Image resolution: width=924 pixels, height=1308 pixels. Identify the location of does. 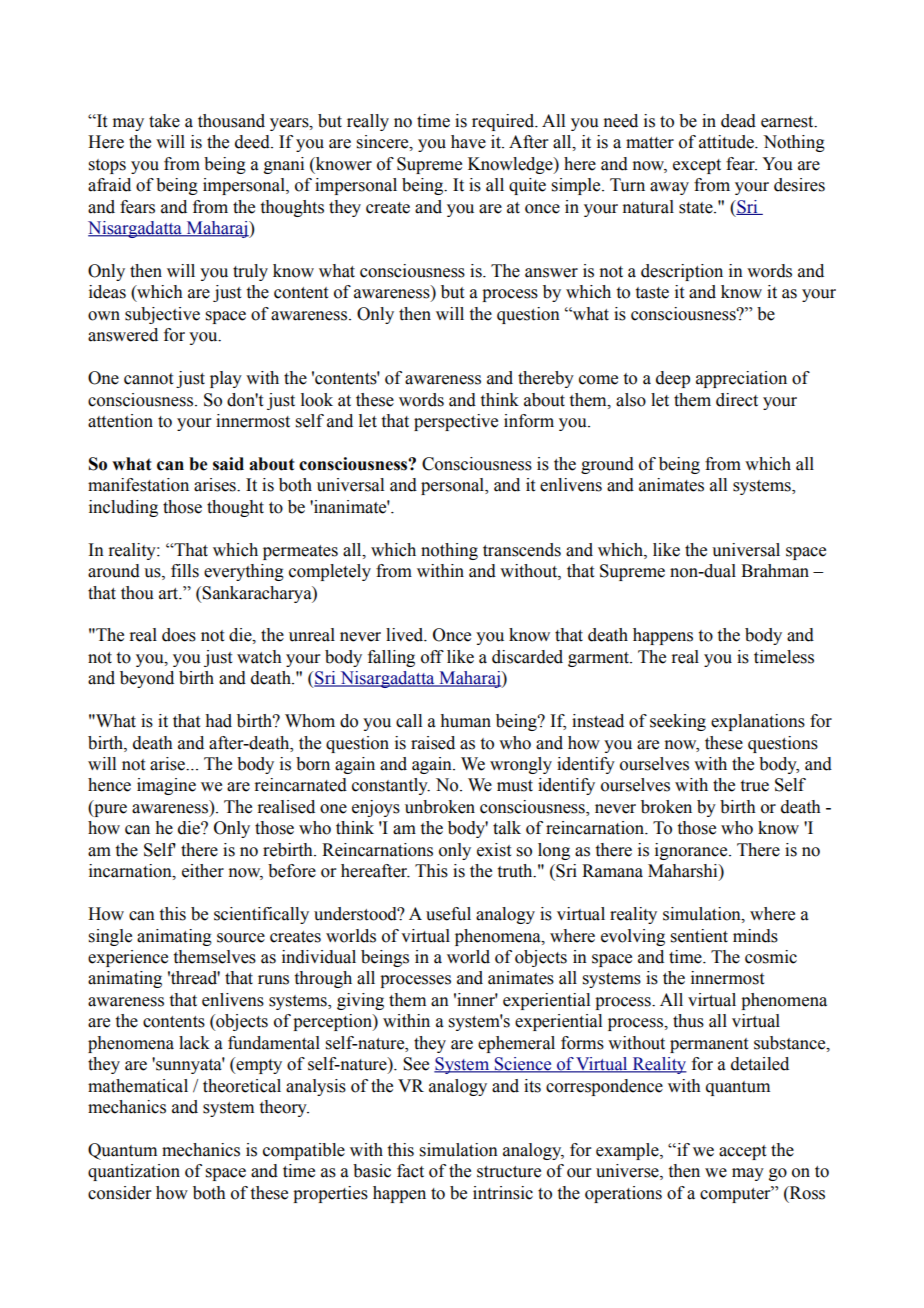
(179, 635).
